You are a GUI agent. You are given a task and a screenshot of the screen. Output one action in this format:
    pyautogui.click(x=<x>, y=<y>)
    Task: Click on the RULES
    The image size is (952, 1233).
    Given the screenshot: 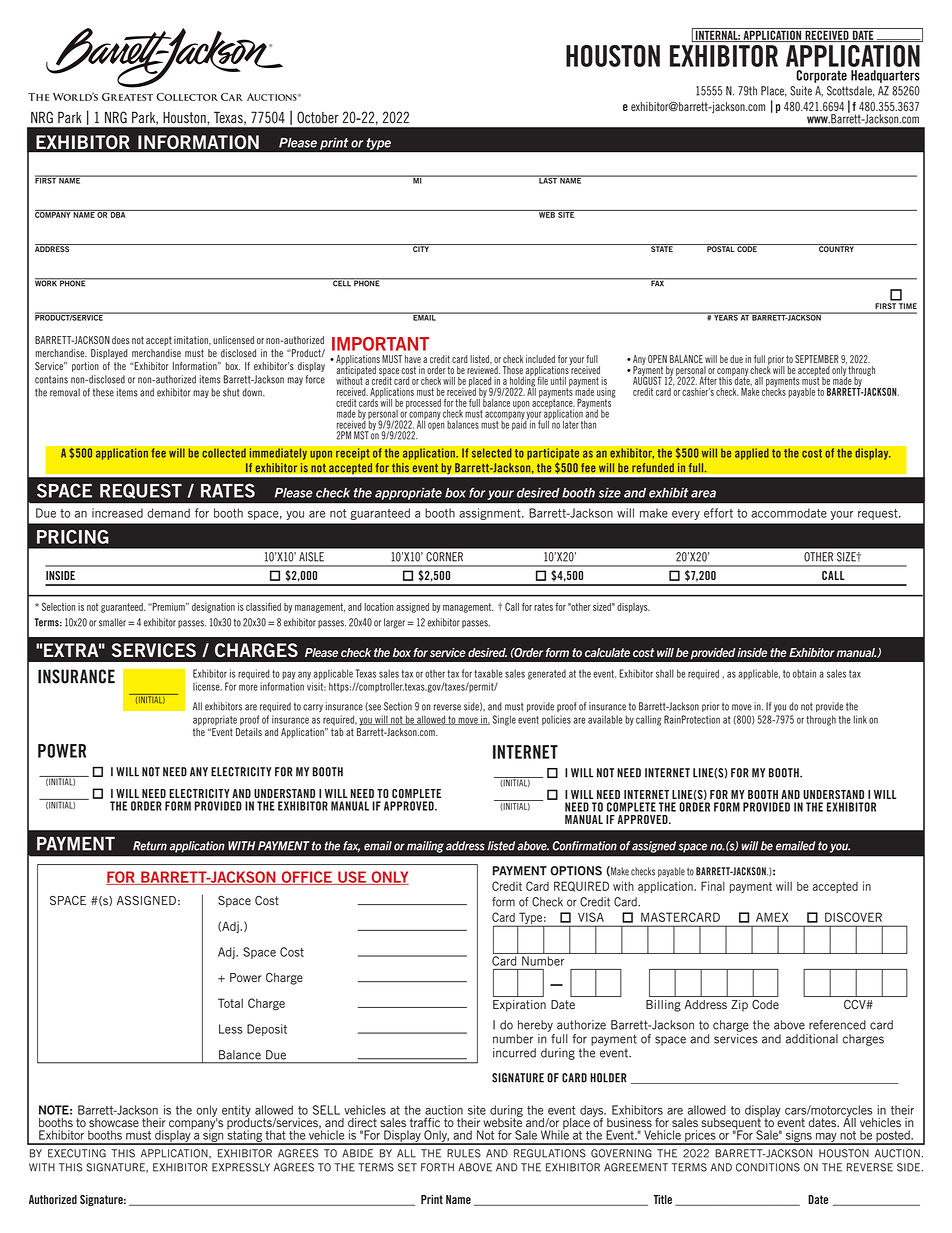 What is the action you would take?
    pyautogui.click(x=464, y=1153)
